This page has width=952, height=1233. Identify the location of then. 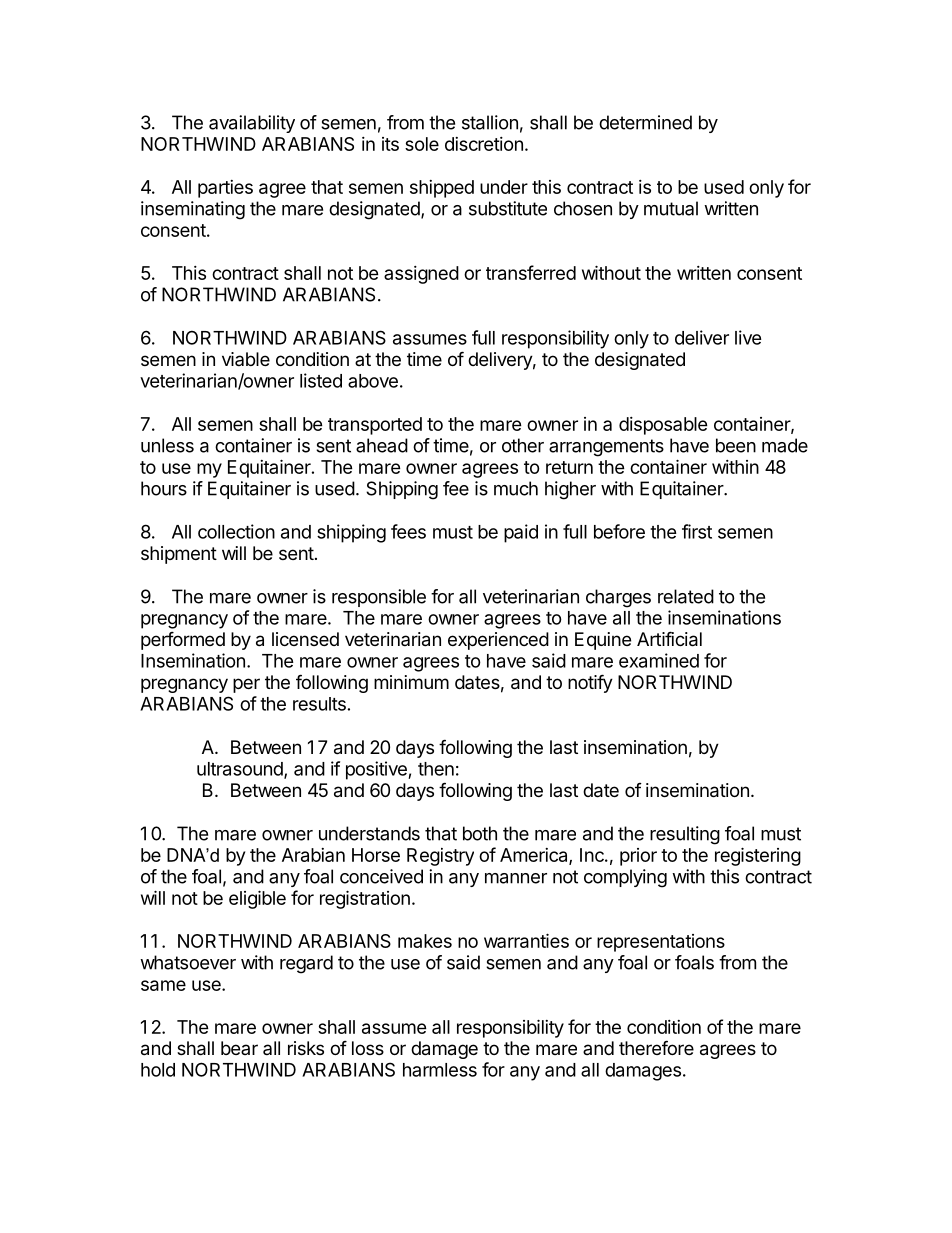
(436, 769).
